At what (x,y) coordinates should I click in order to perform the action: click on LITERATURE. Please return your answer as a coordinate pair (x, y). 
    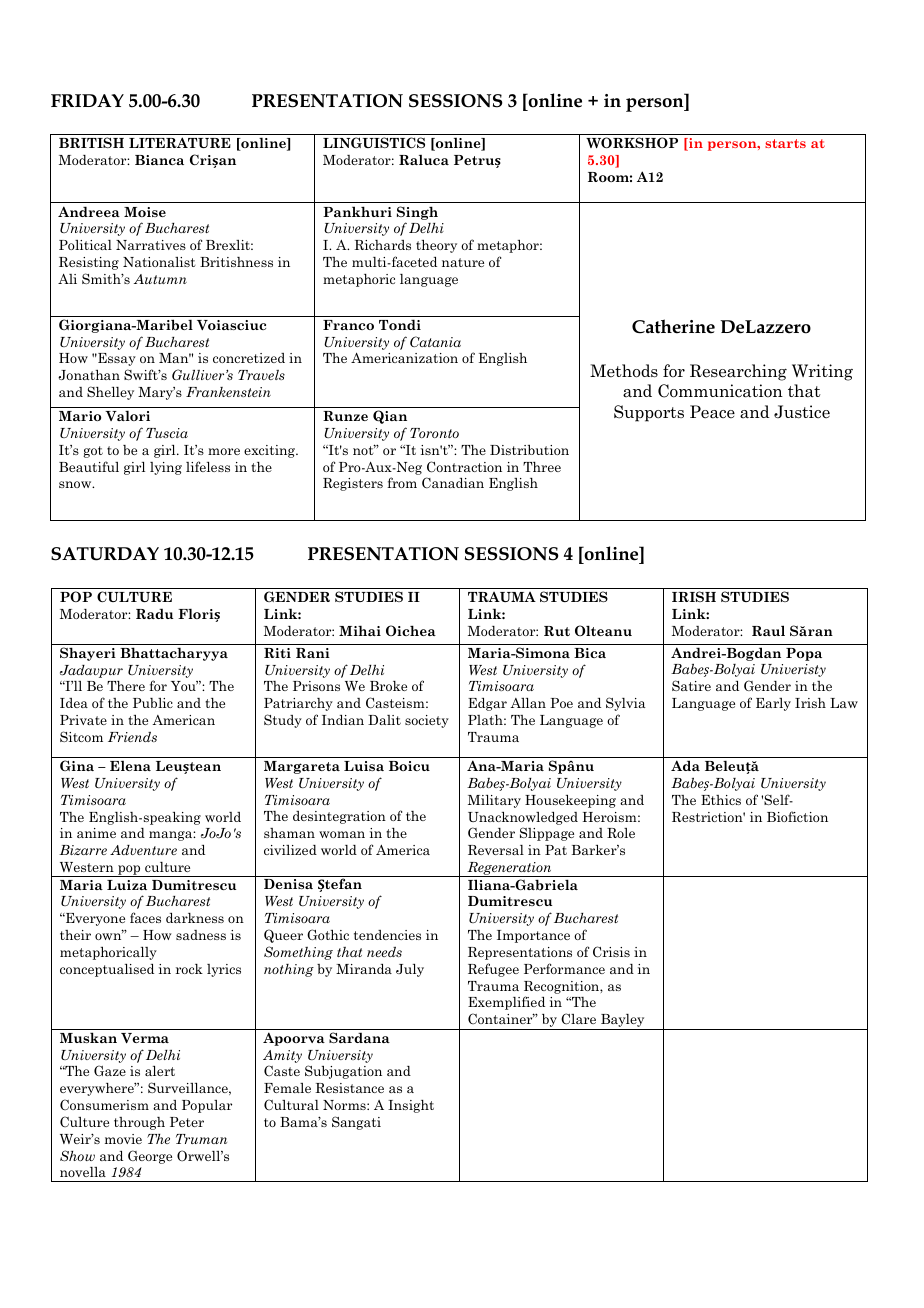
    Looking at the image, I should click on (180, 142).
